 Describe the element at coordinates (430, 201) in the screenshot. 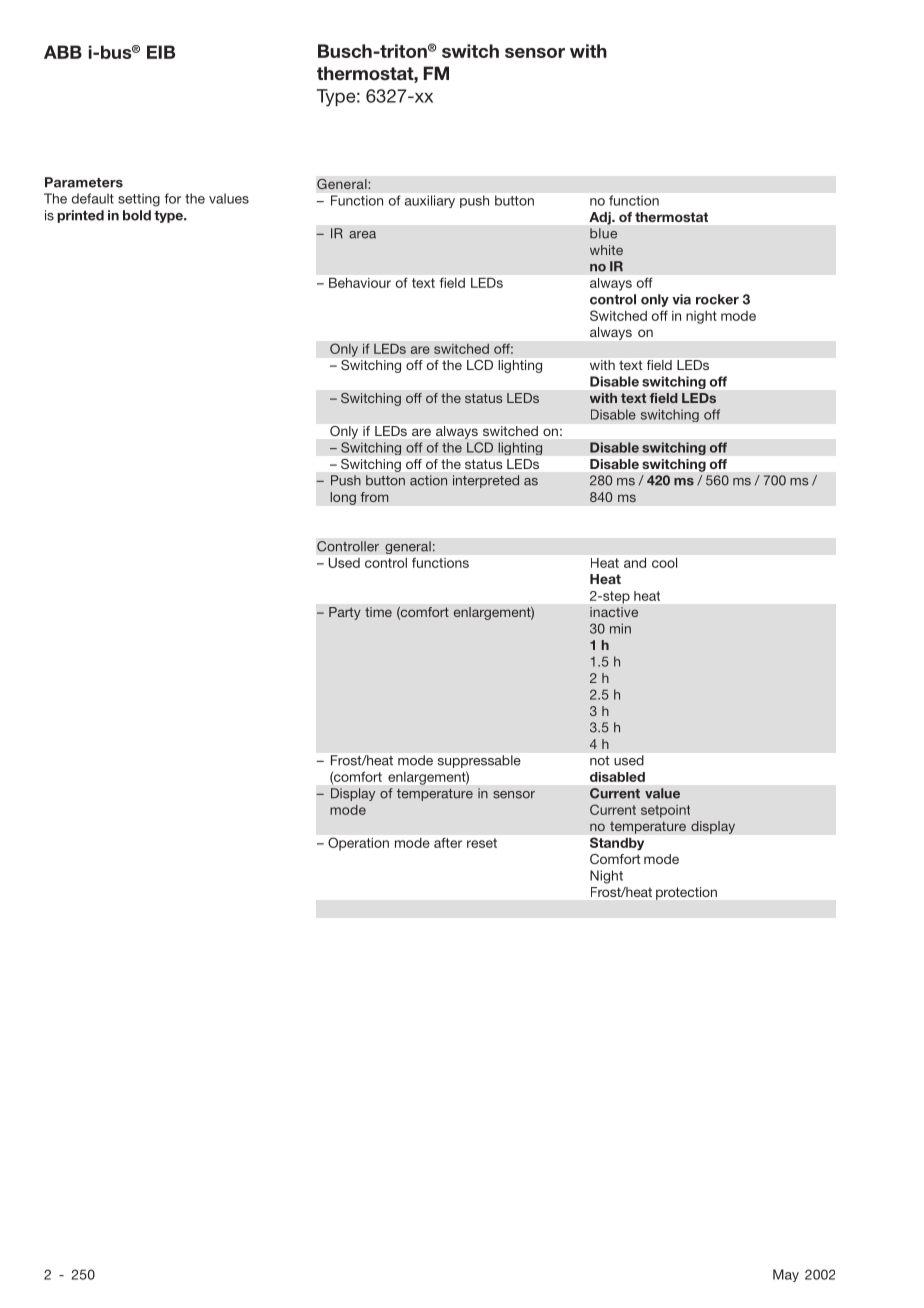

I see `auxiliary` at that location.
